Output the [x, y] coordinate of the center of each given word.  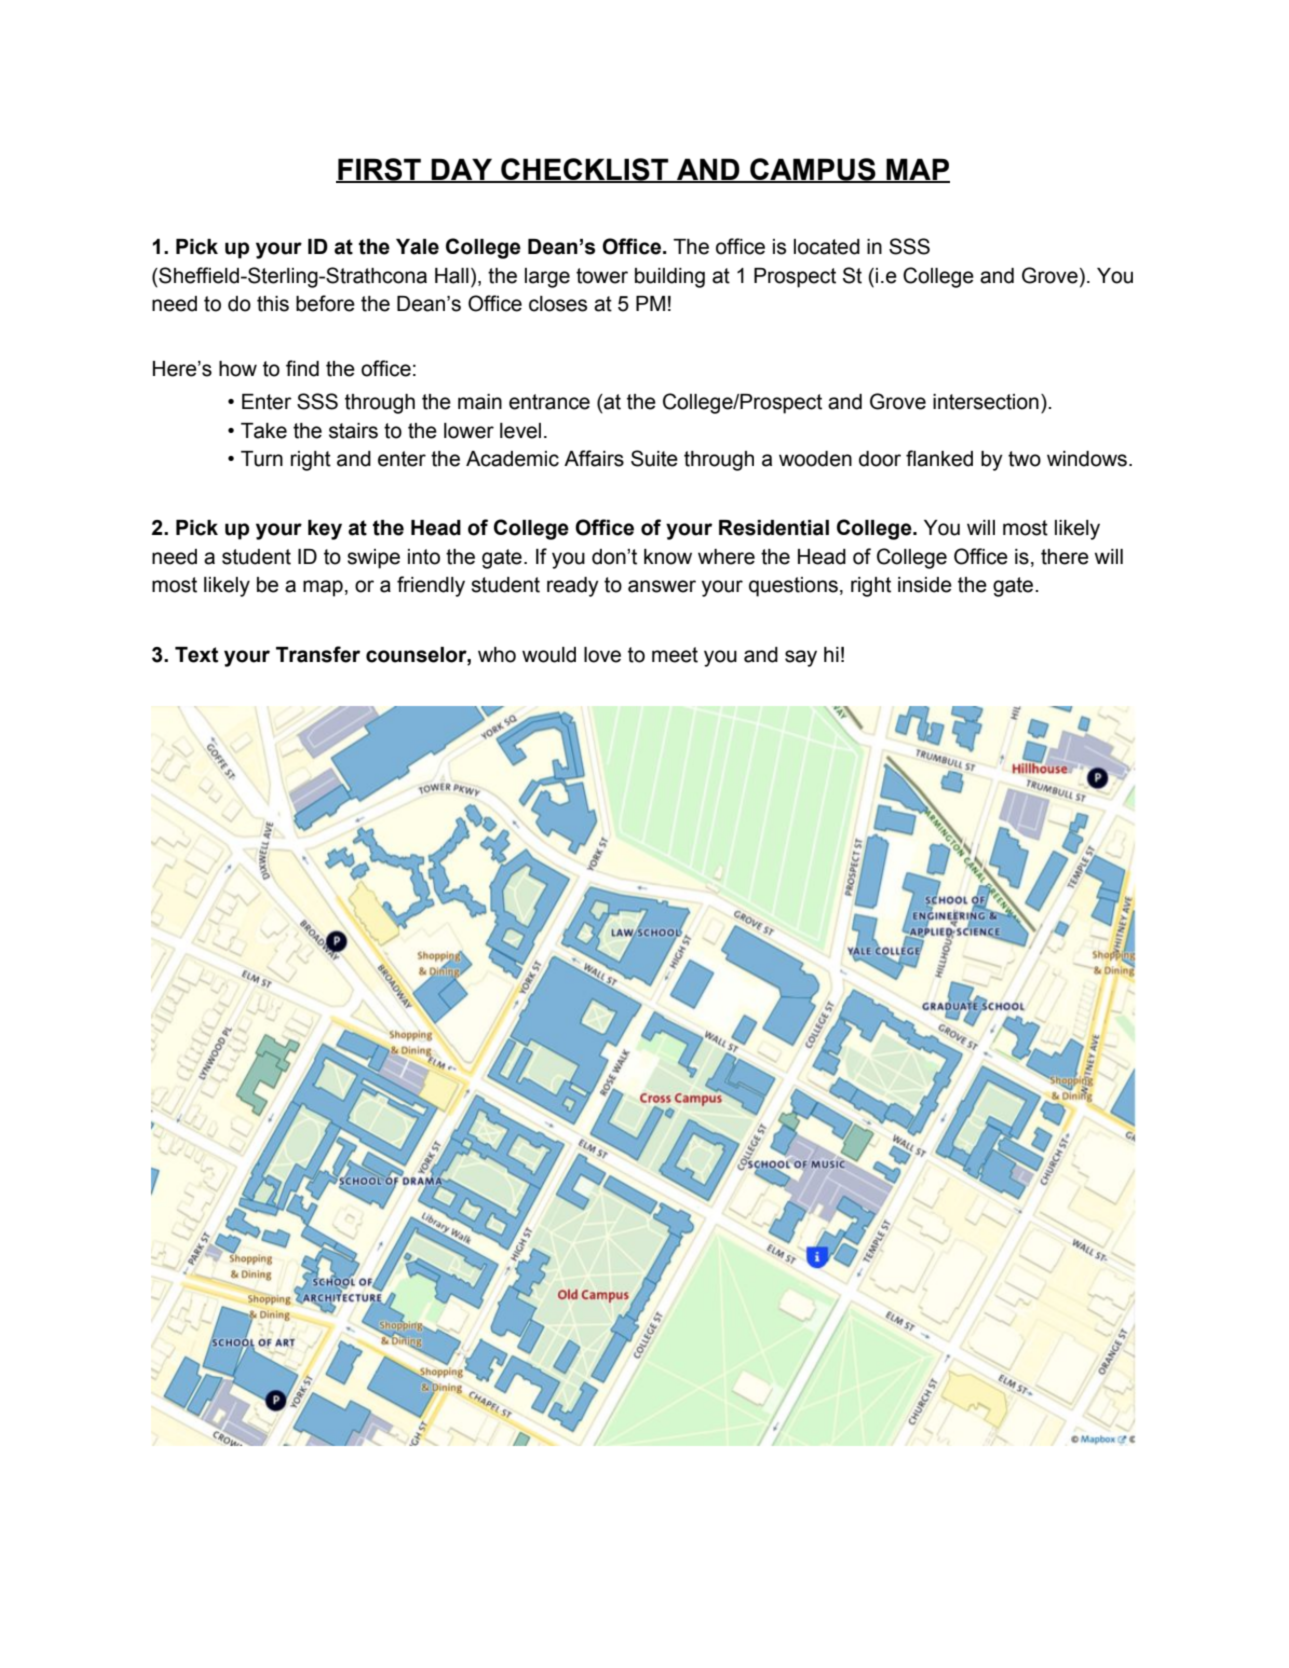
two [1024, 459]
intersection [986, 402]
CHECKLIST [585, 170]
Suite [654, 458]
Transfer [318, 654]
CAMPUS [813, 170]
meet [675, 655]
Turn [262, 459]
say [801, 658]
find [302, 368]
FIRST [379, 170]
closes [558, 304]
